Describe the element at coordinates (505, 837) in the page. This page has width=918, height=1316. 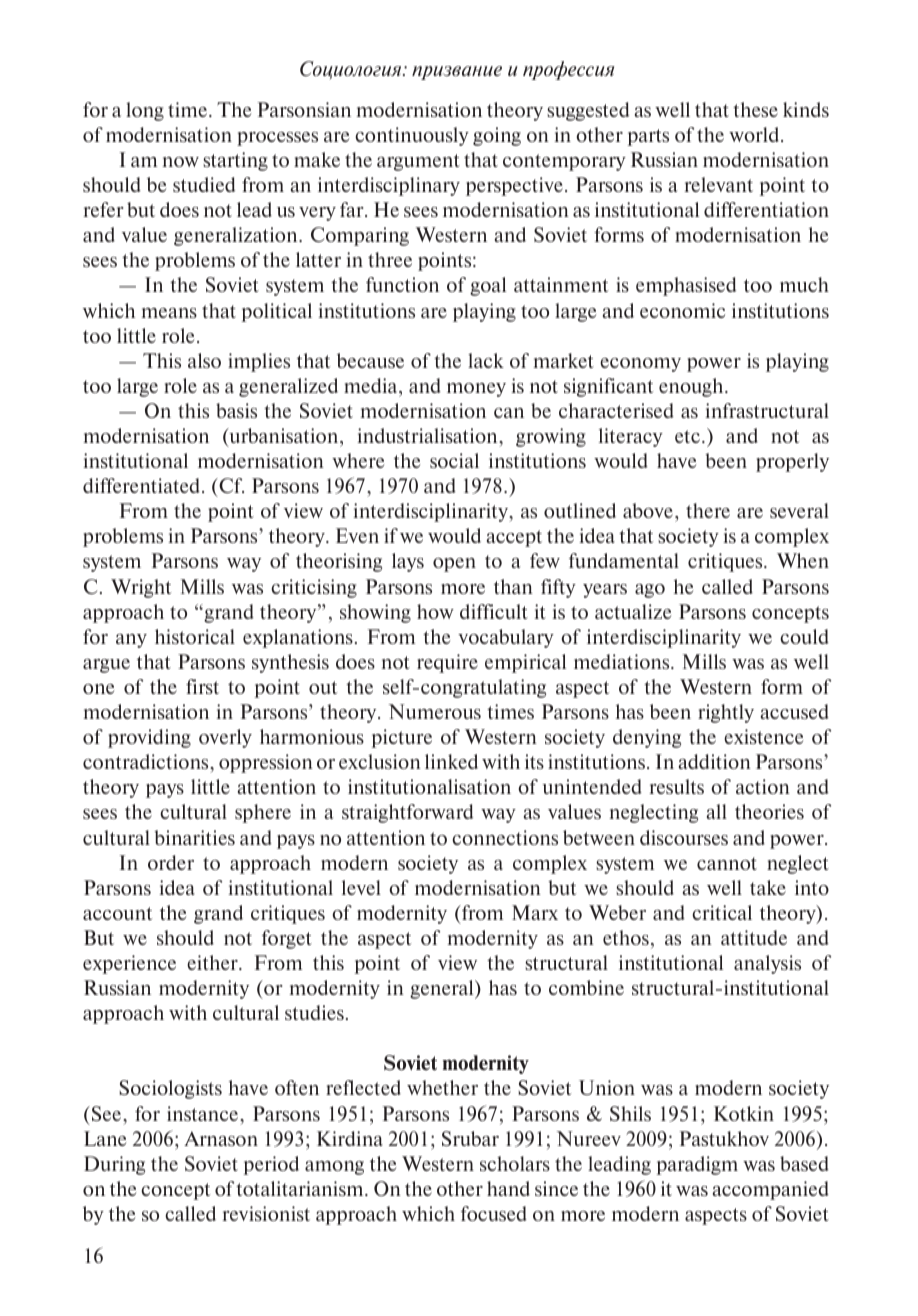
I see `connections` at that location.
